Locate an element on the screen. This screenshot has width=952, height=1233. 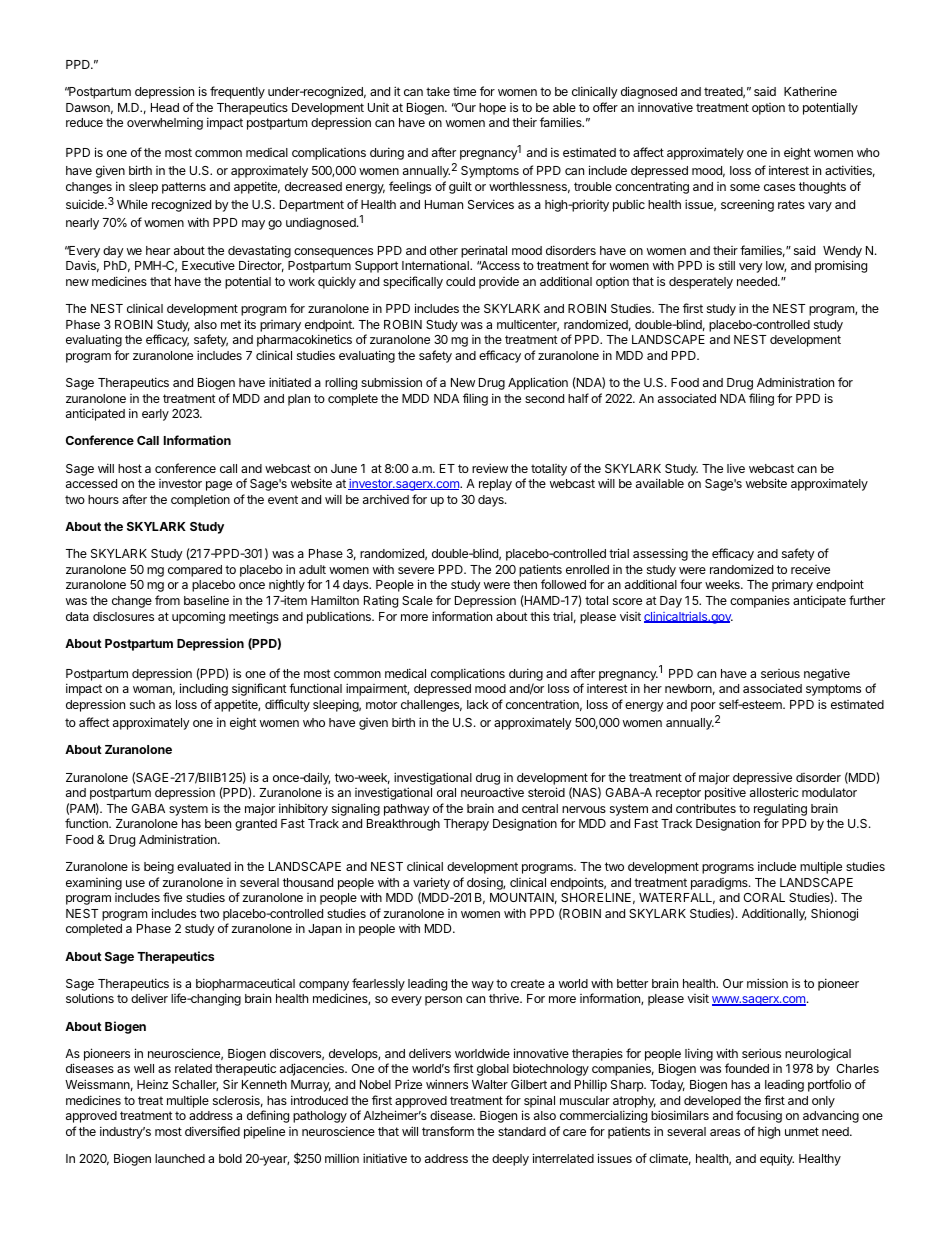
variety is located at coordinates (431, 883).
